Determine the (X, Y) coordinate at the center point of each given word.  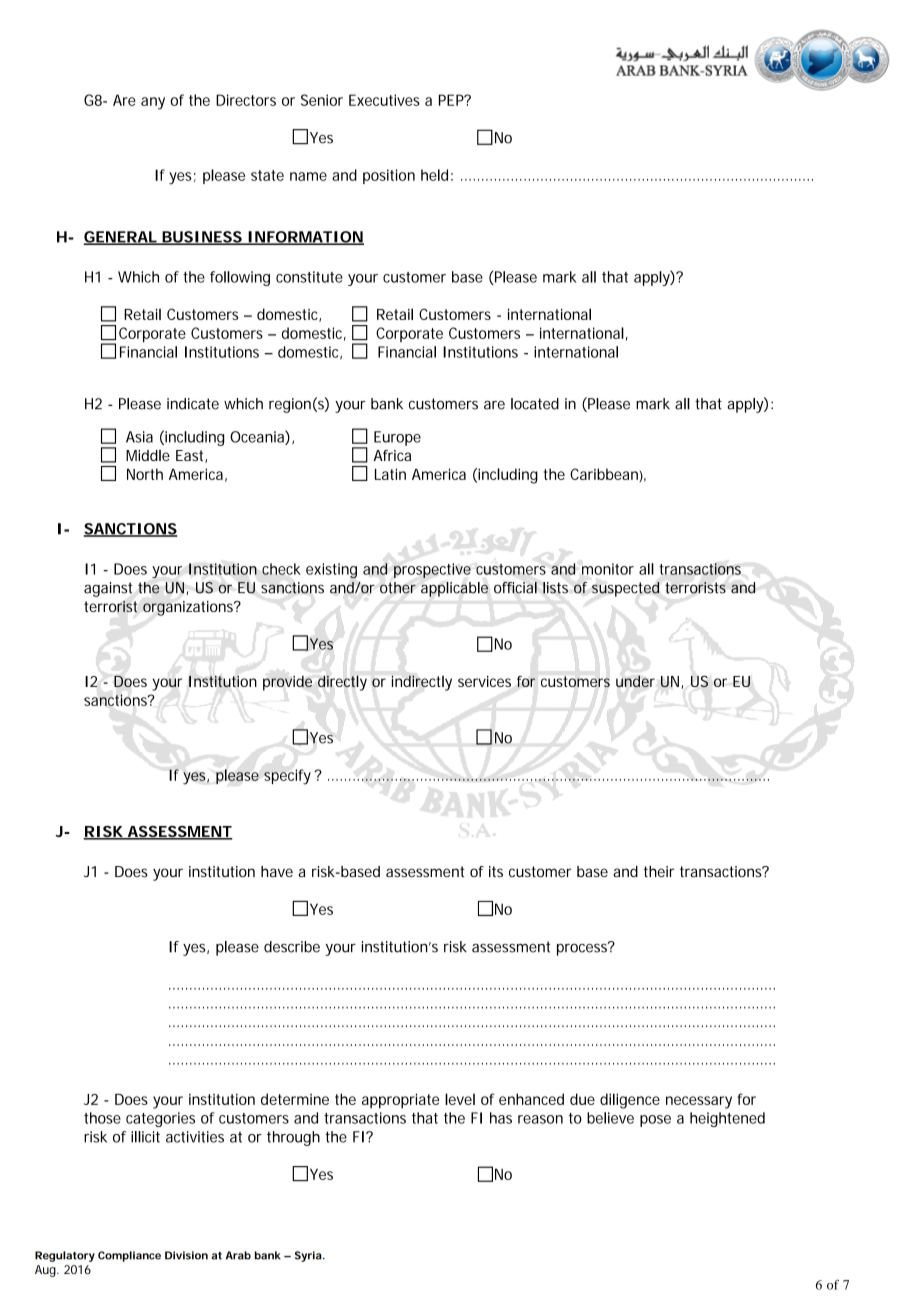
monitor (608, 569)
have (277, 871)
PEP (453, 100)
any (153, 103)
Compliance (129, 1256)
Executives (384, 100)
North (145, 474)
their (659, 871)
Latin (390, 474)
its (496, 871)
